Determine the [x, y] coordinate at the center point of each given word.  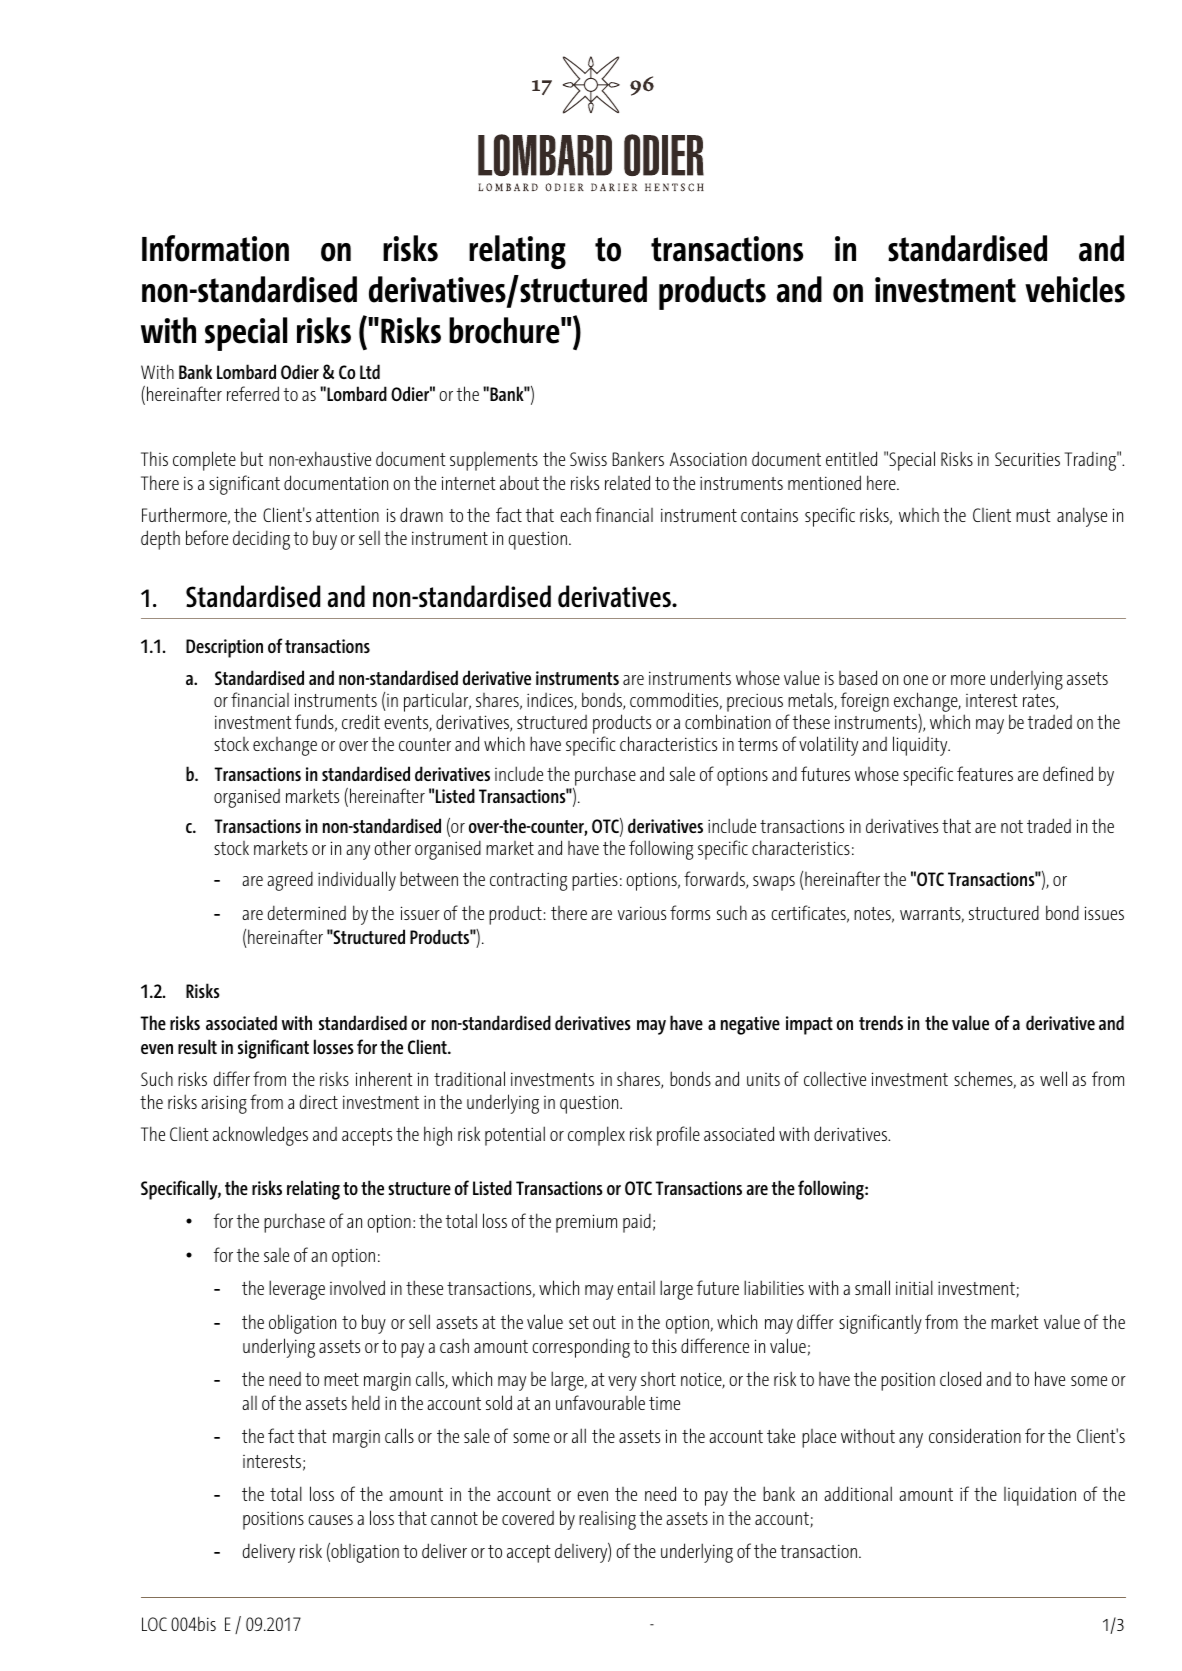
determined [306, 912]
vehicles [1075, 289]
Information [215, 248]
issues [1104, 913]
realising [607, 1520]
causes [330, 1520]
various [642, 913]
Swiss [588, 459]
